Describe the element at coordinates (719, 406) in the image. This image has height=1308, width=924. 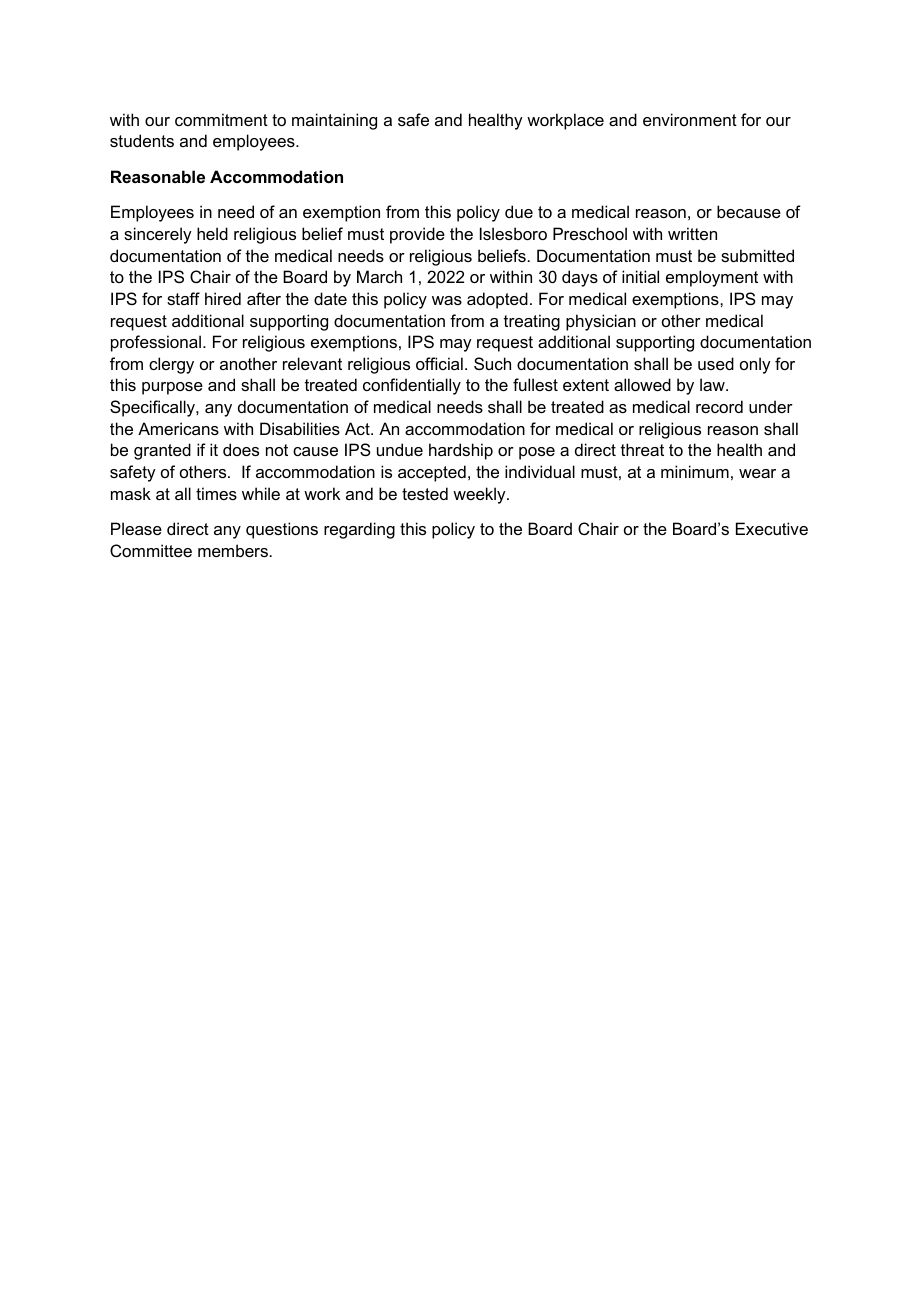
I see `record` at that location.
